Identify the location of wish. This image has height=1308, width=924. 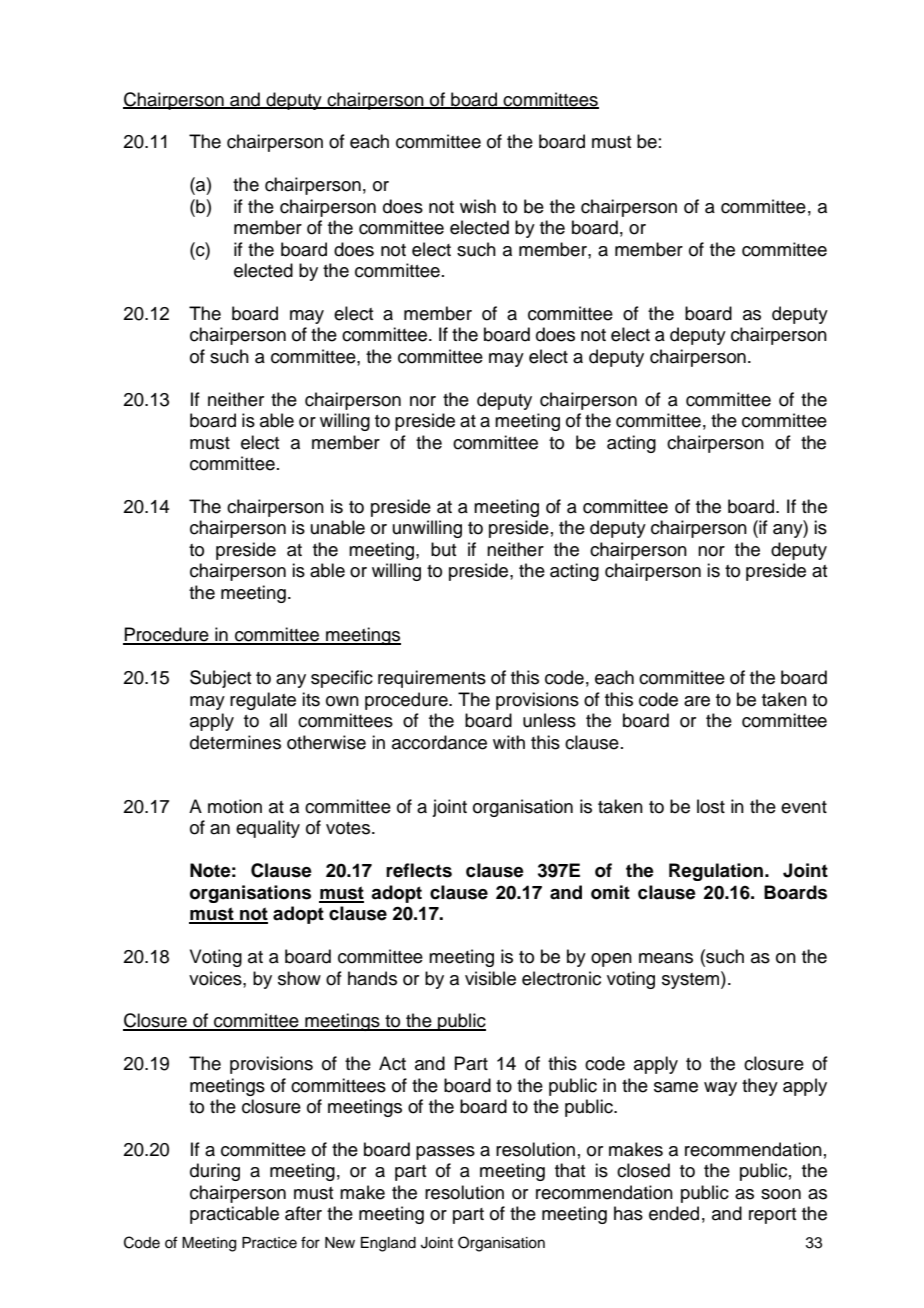
(478, 206).
